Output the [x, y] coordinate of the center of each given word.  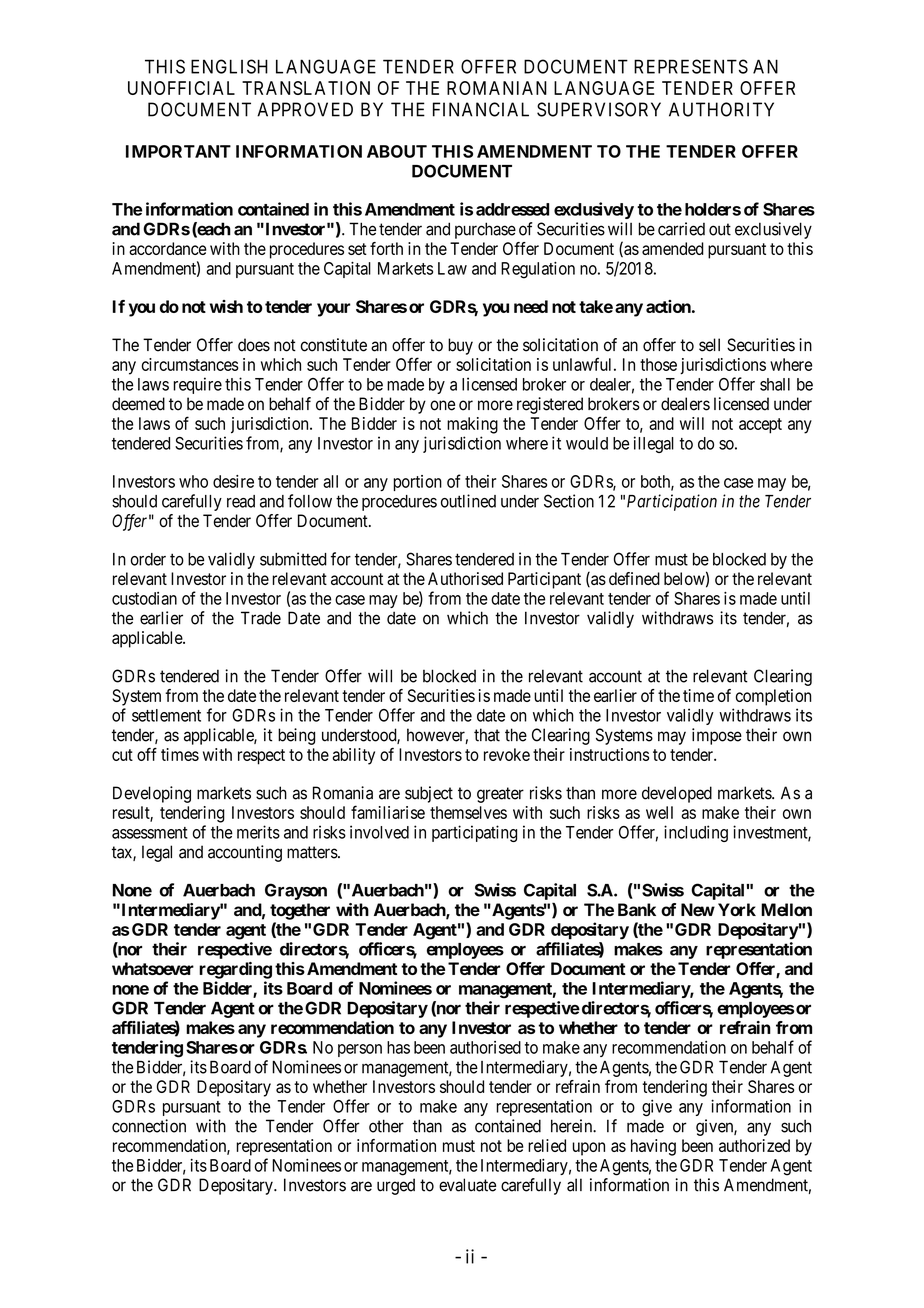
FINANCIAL [481, 109]
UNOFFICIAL [181, 88]
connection [149, 1126]
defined [634, 578]
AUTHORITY [721, 109]
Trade [261, 618]
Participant [544, 580]
